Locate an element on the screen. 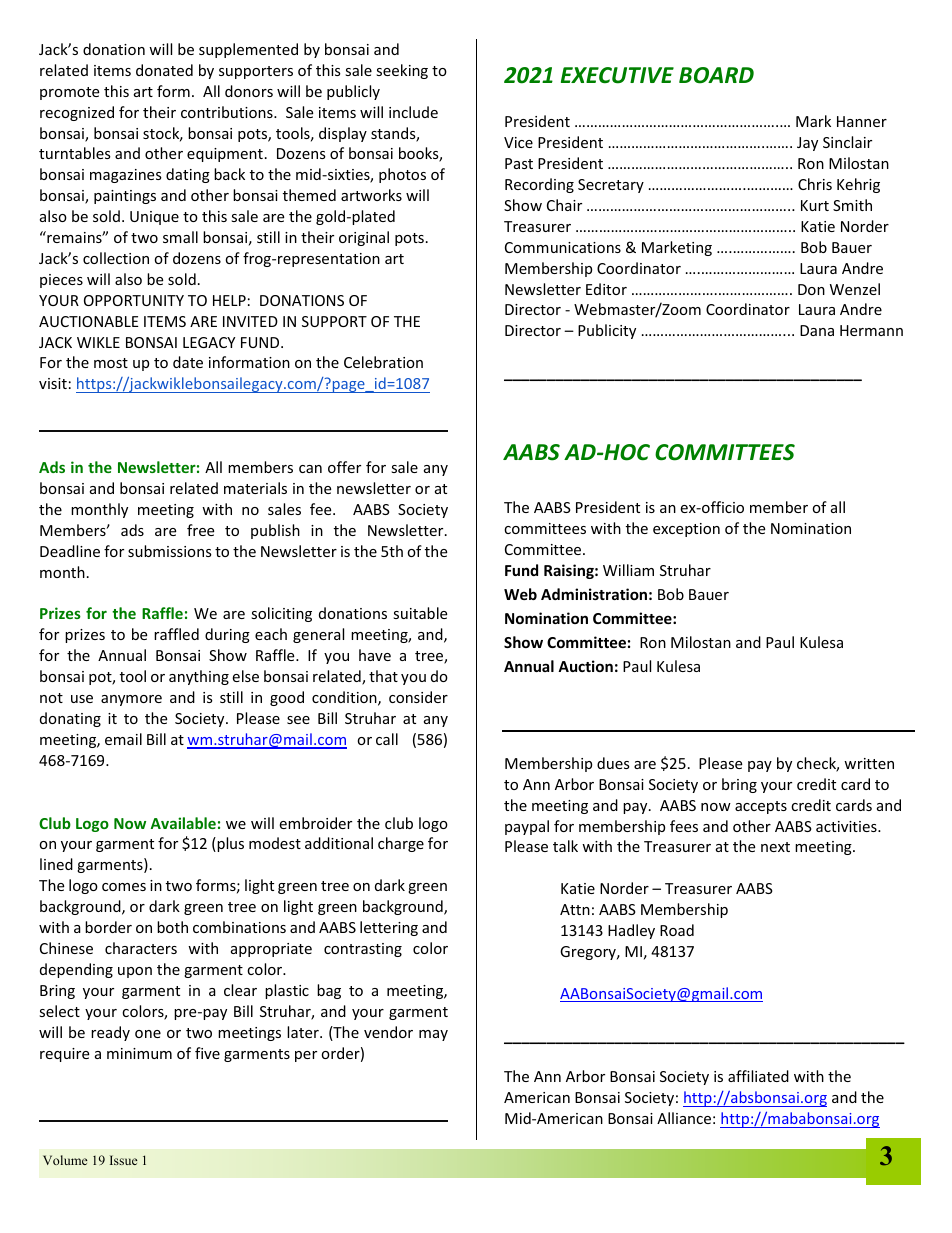 The image size is (952, 1233). BOARD is located at coordinates (716, 75).
